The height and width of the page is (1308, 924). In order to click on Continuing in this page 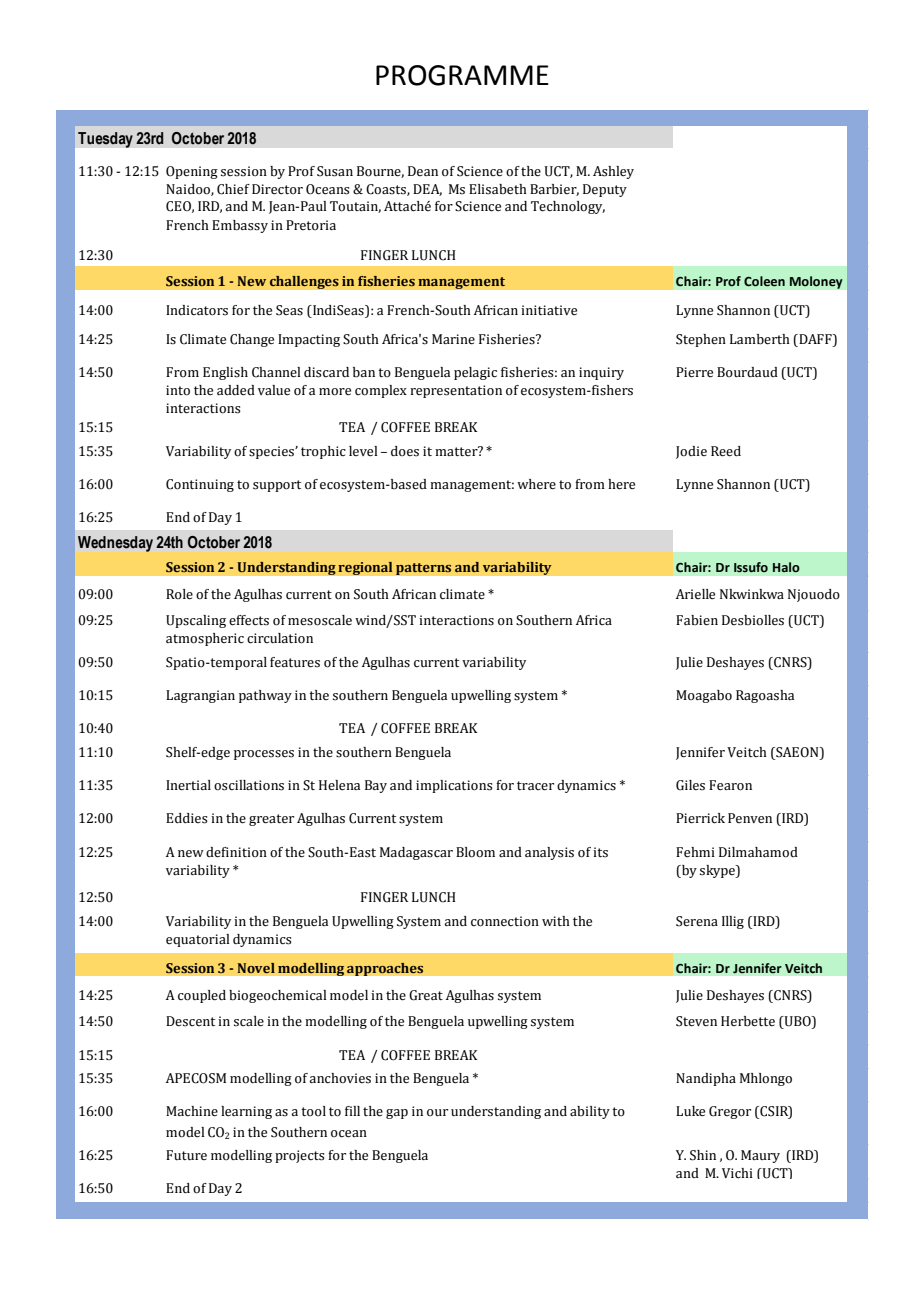, I will do `click(200, 485)`.
